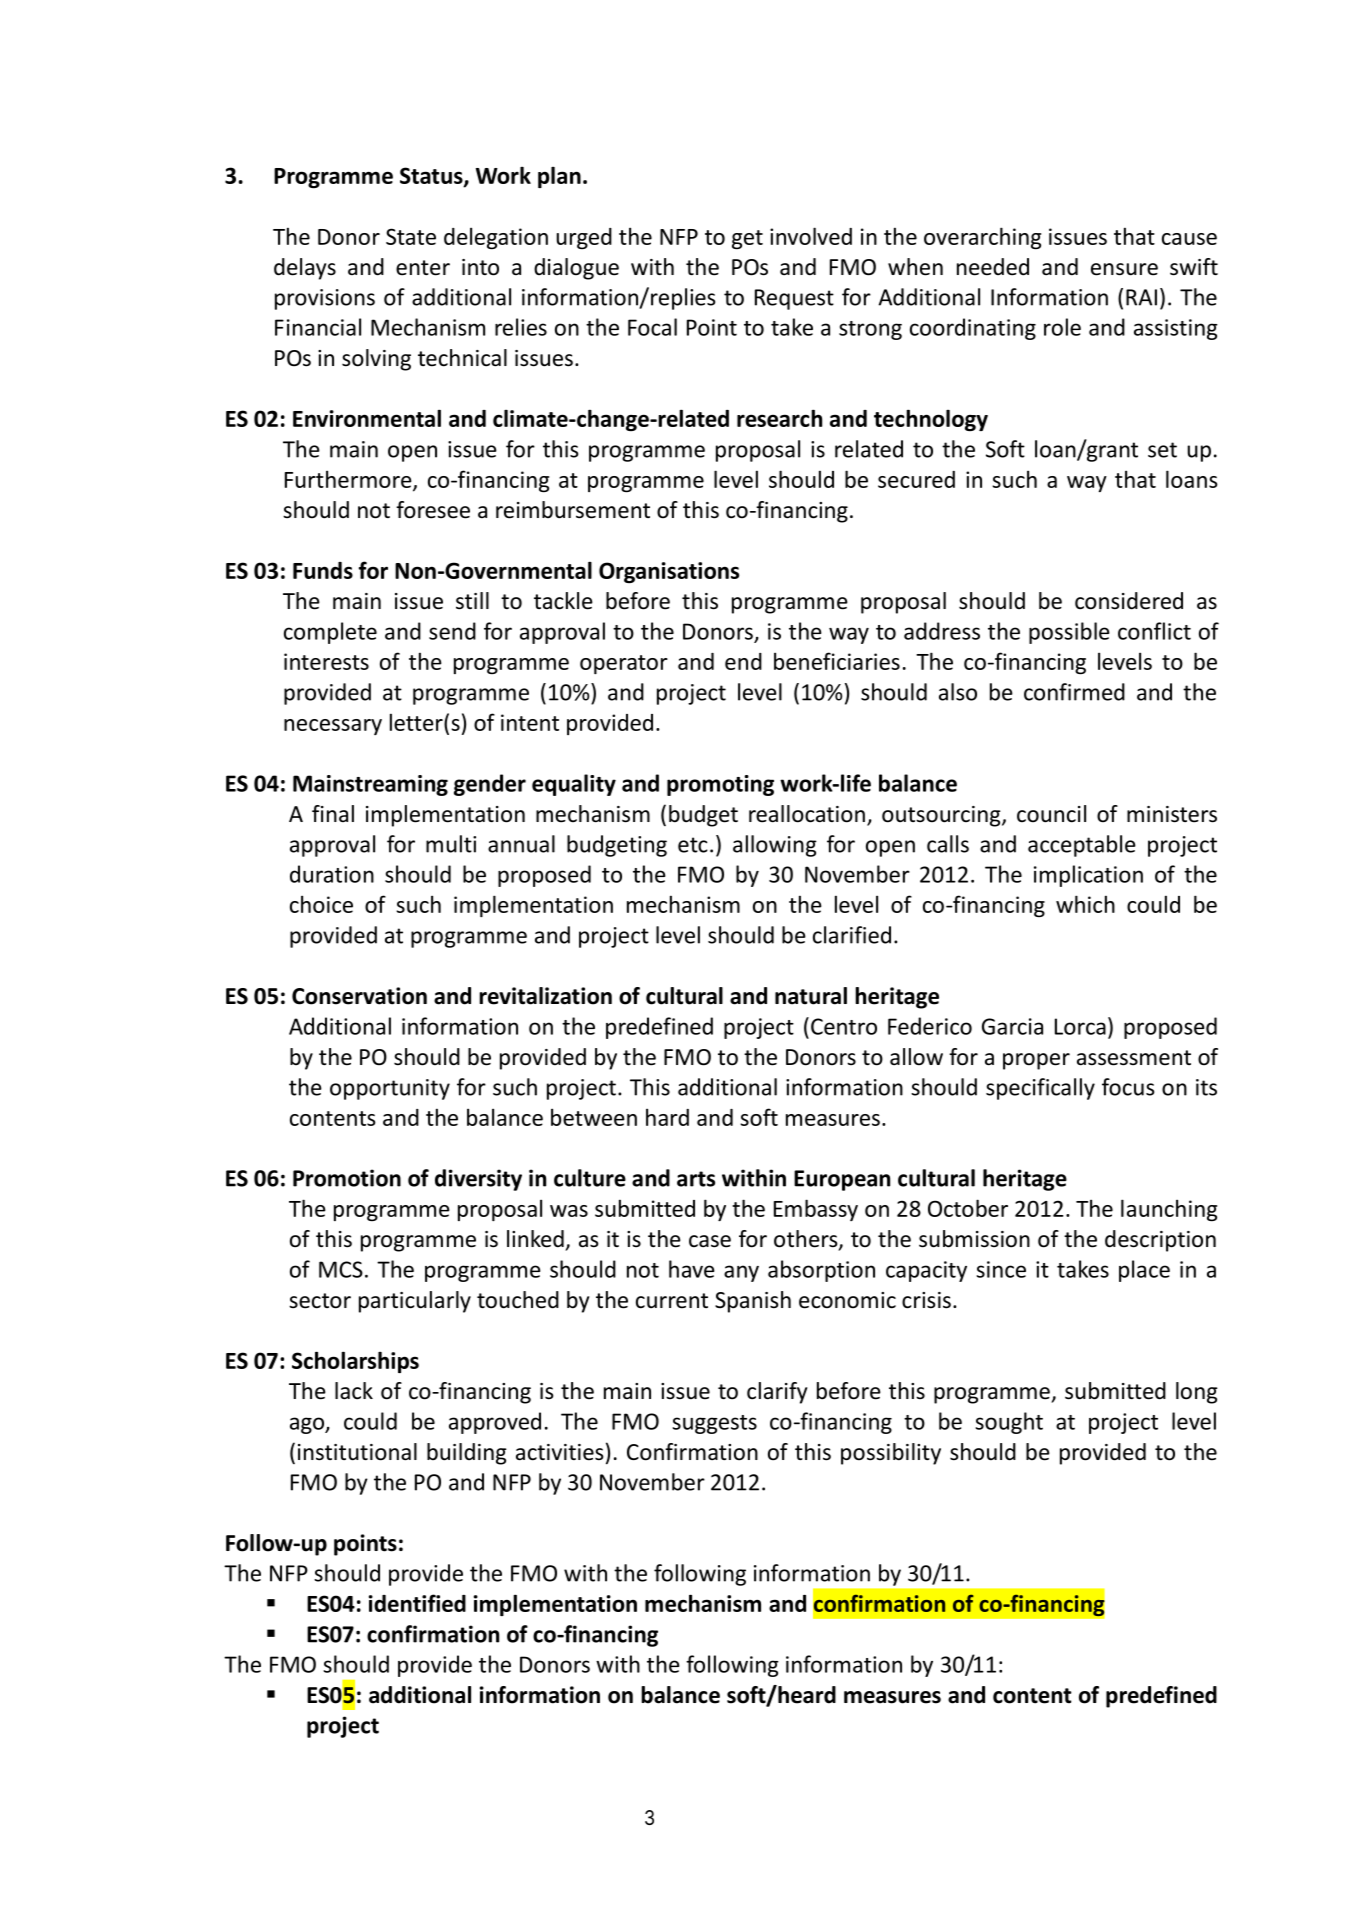  Describe the element at coordinates (693, 845) in the page. I see `etc` at that location.
